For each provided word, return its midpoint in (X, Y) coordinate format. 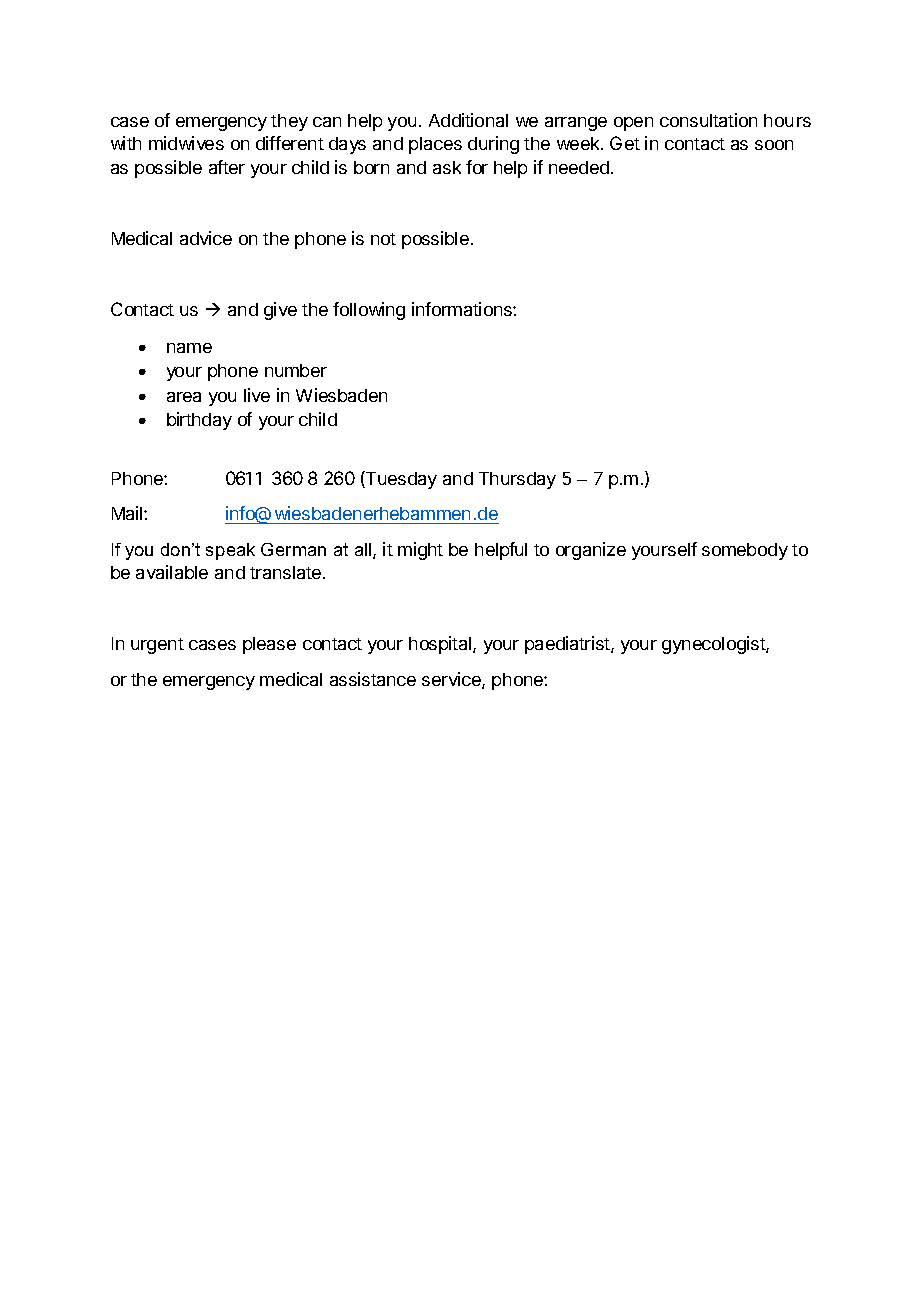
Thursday (517, 480)
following (369, 311)
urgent (157, 646)
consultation (708, 120)
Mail (128, 513)
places (435, 145)
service (452, 680)
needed (579, 167)
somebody (745, 551)
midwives (186, 143)
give (280, 311)
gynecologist (714, 645)
